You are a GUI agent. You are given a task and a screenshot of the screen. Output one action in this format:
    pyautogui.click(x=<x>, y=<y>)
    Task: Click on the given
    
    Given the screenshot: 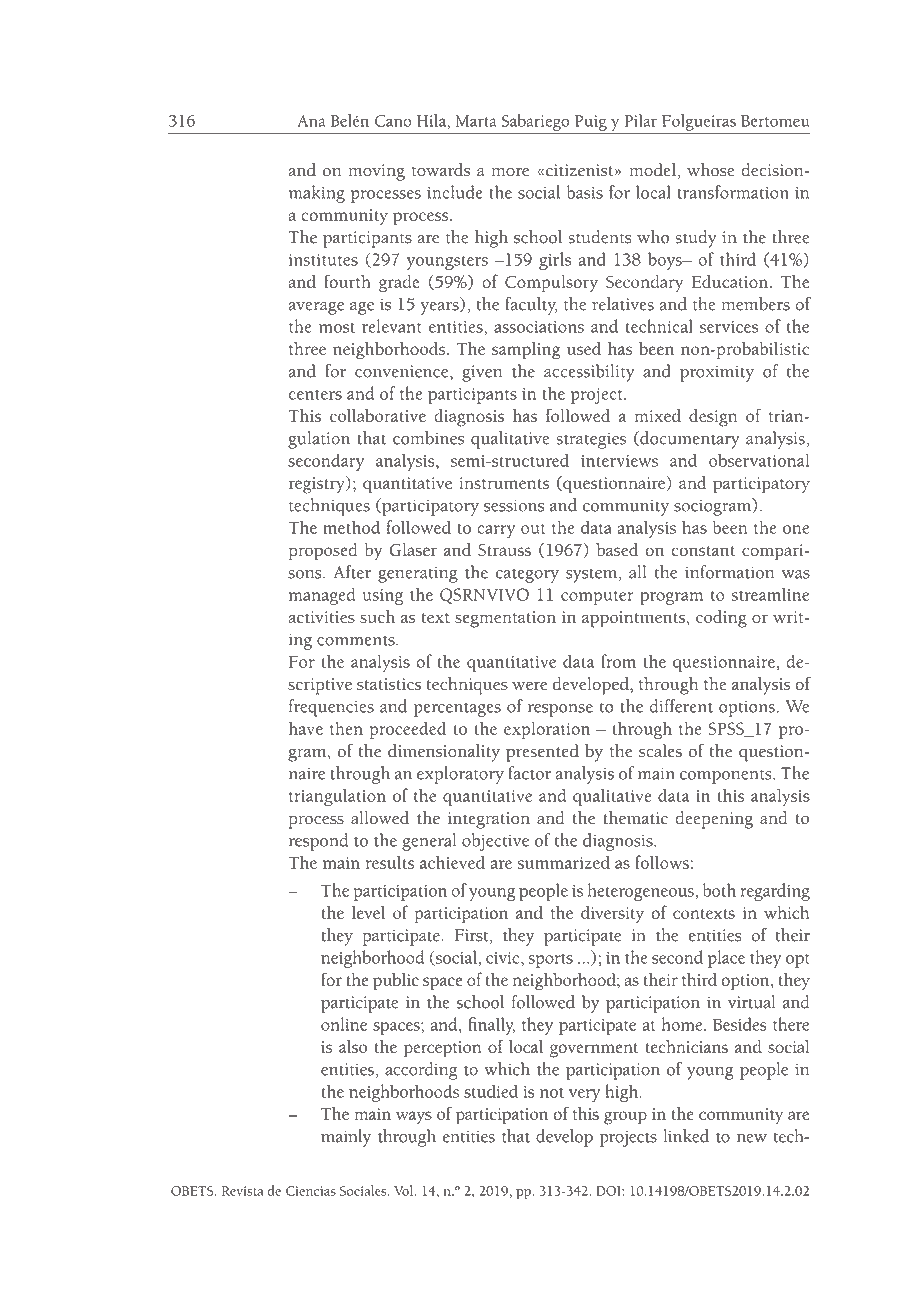 What is the action you would take?
    pyautogui.click(x=482, y=373)
